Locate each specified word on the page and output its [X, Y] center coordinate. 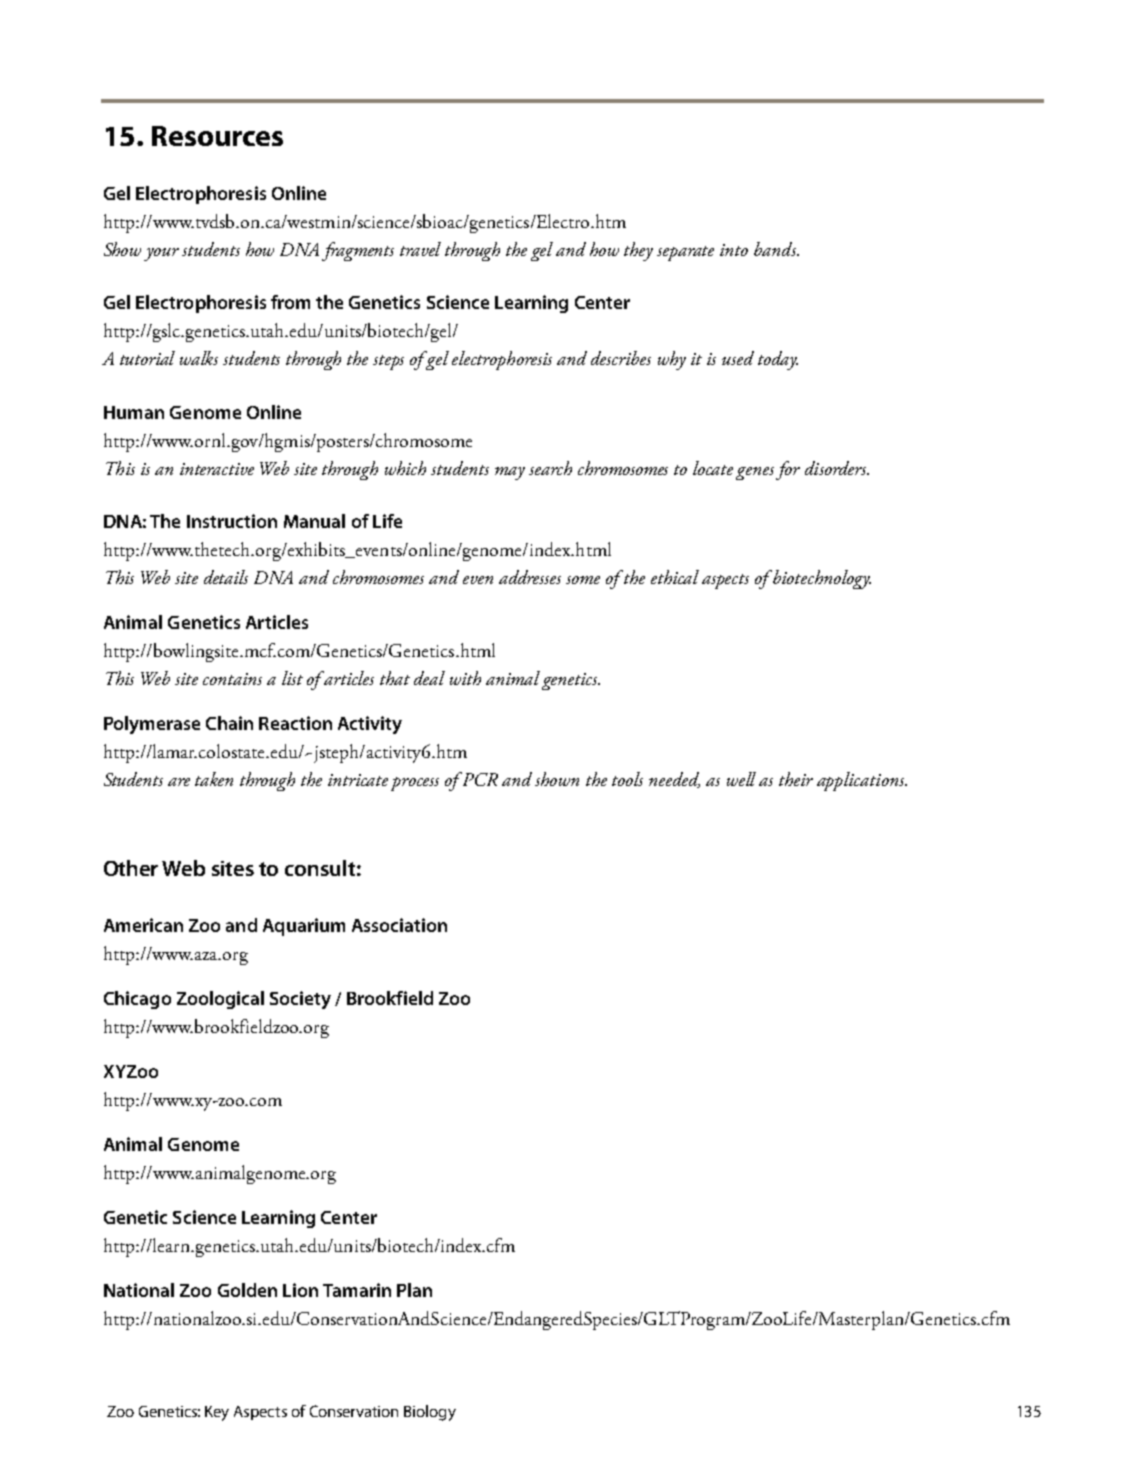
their [796, 779]
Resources [217, 136]
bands [776, 249]
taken [214, 779]
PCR [479, 779]
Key [217, 1413]
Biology [430, 1413]
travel [420, 249]
